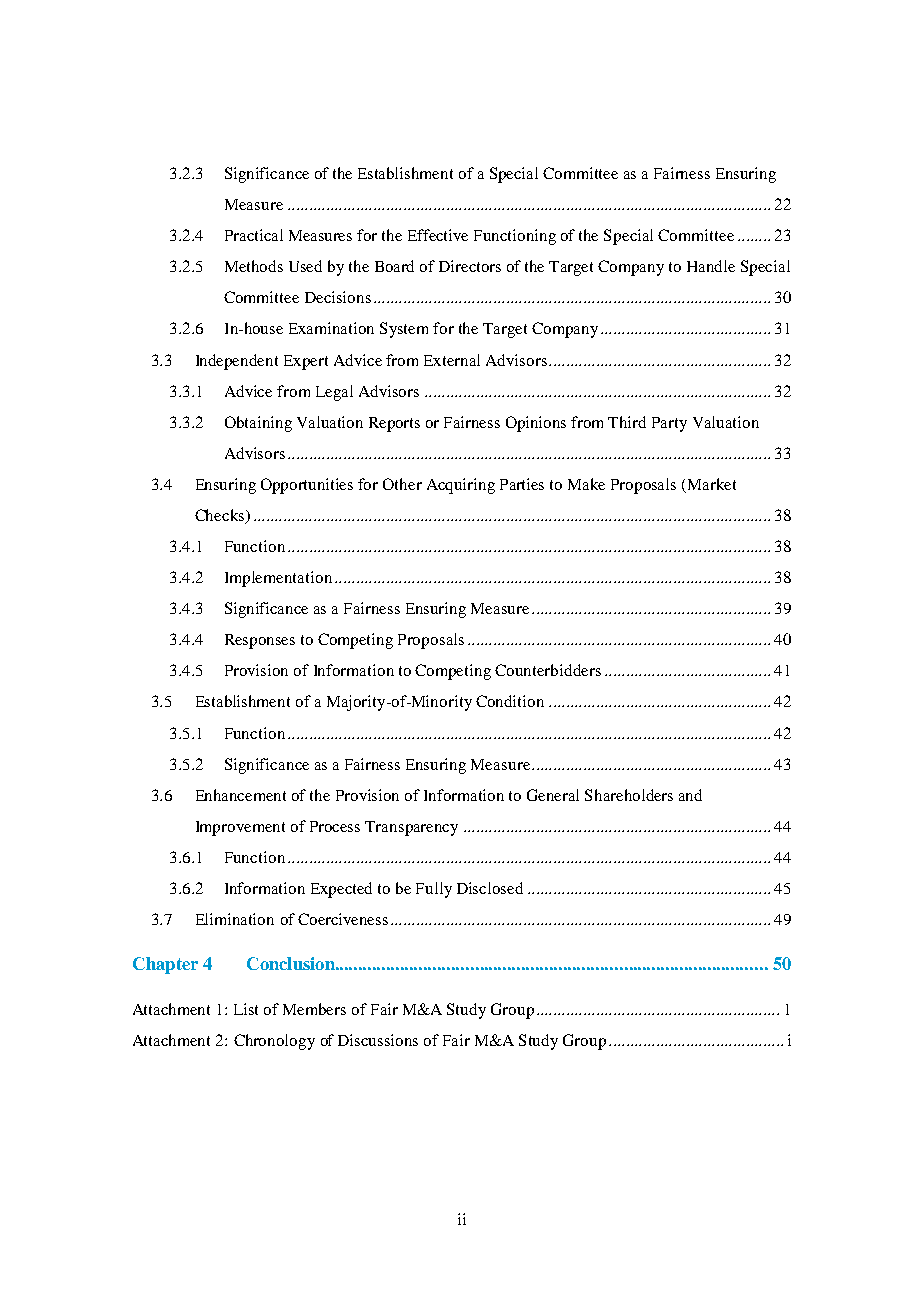  Describe the element at coordinates (461, 486) in the document. I see `Acquiring` at that location.
